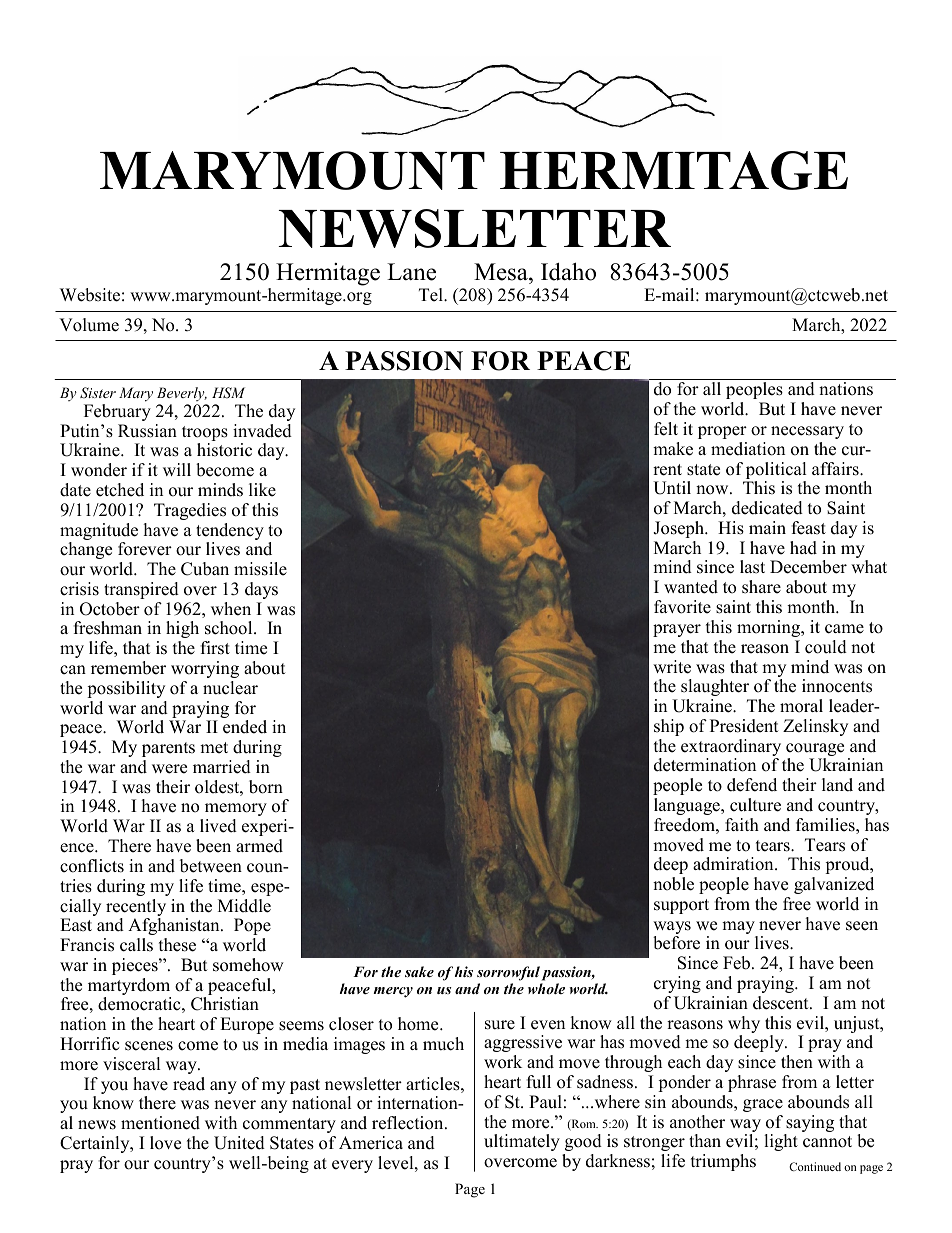 Image resolution: width=952 pixels, height=1233 pixels. What do you see at coordinates (190, 511) in the page?
I see `Tragedies` at bounding box center [190, 511].
